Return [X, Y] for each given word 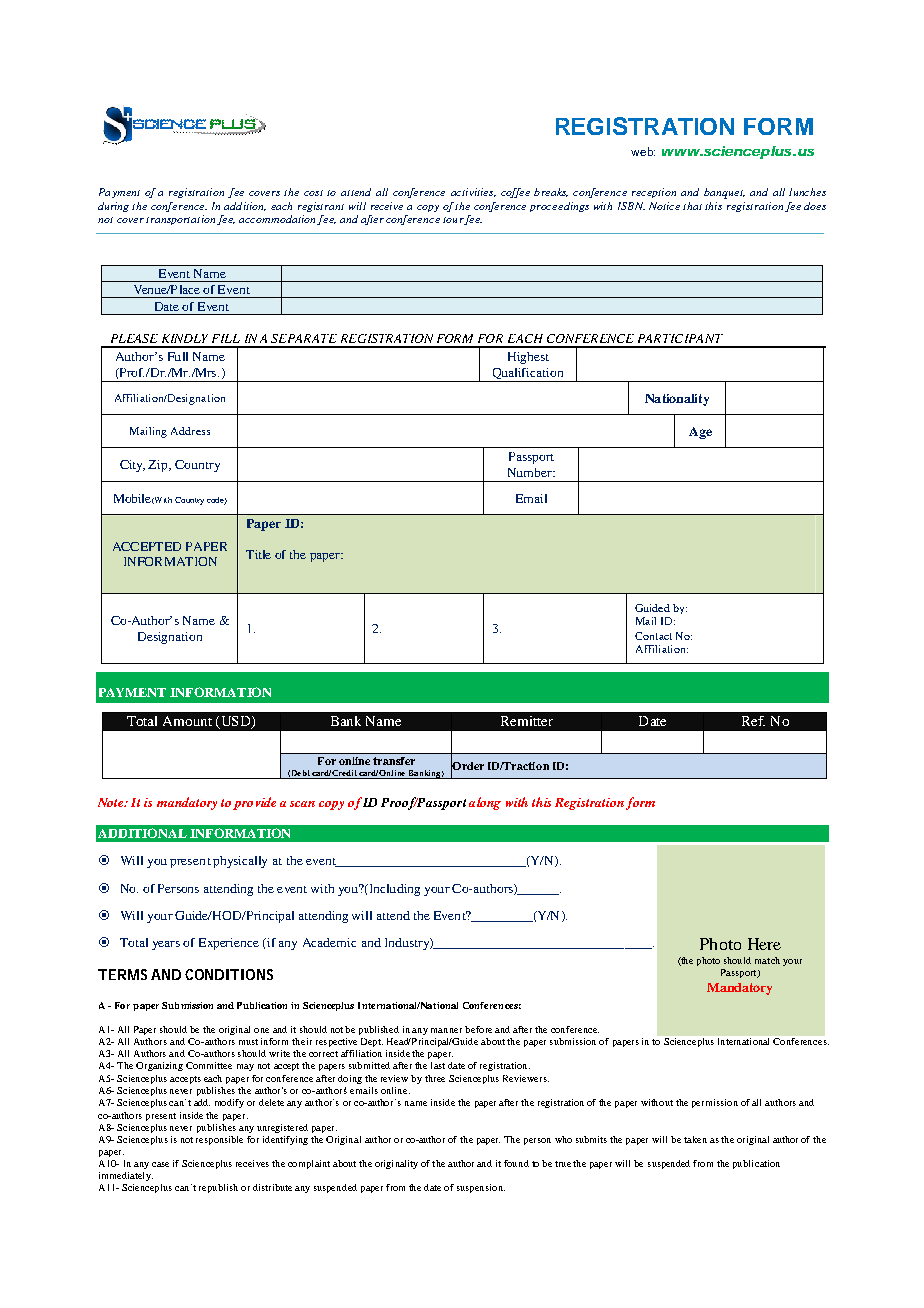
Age [700, 433]
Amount [187, 721]
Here [764, 944]
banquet [724, 193]
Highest [528, 358]
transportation [182, 220]
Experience [229, 944]
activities [473, 192]
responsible [219, 1140]
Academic [329, 942]
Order [467, 766]
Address [190, 431]
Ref [753, 721]
